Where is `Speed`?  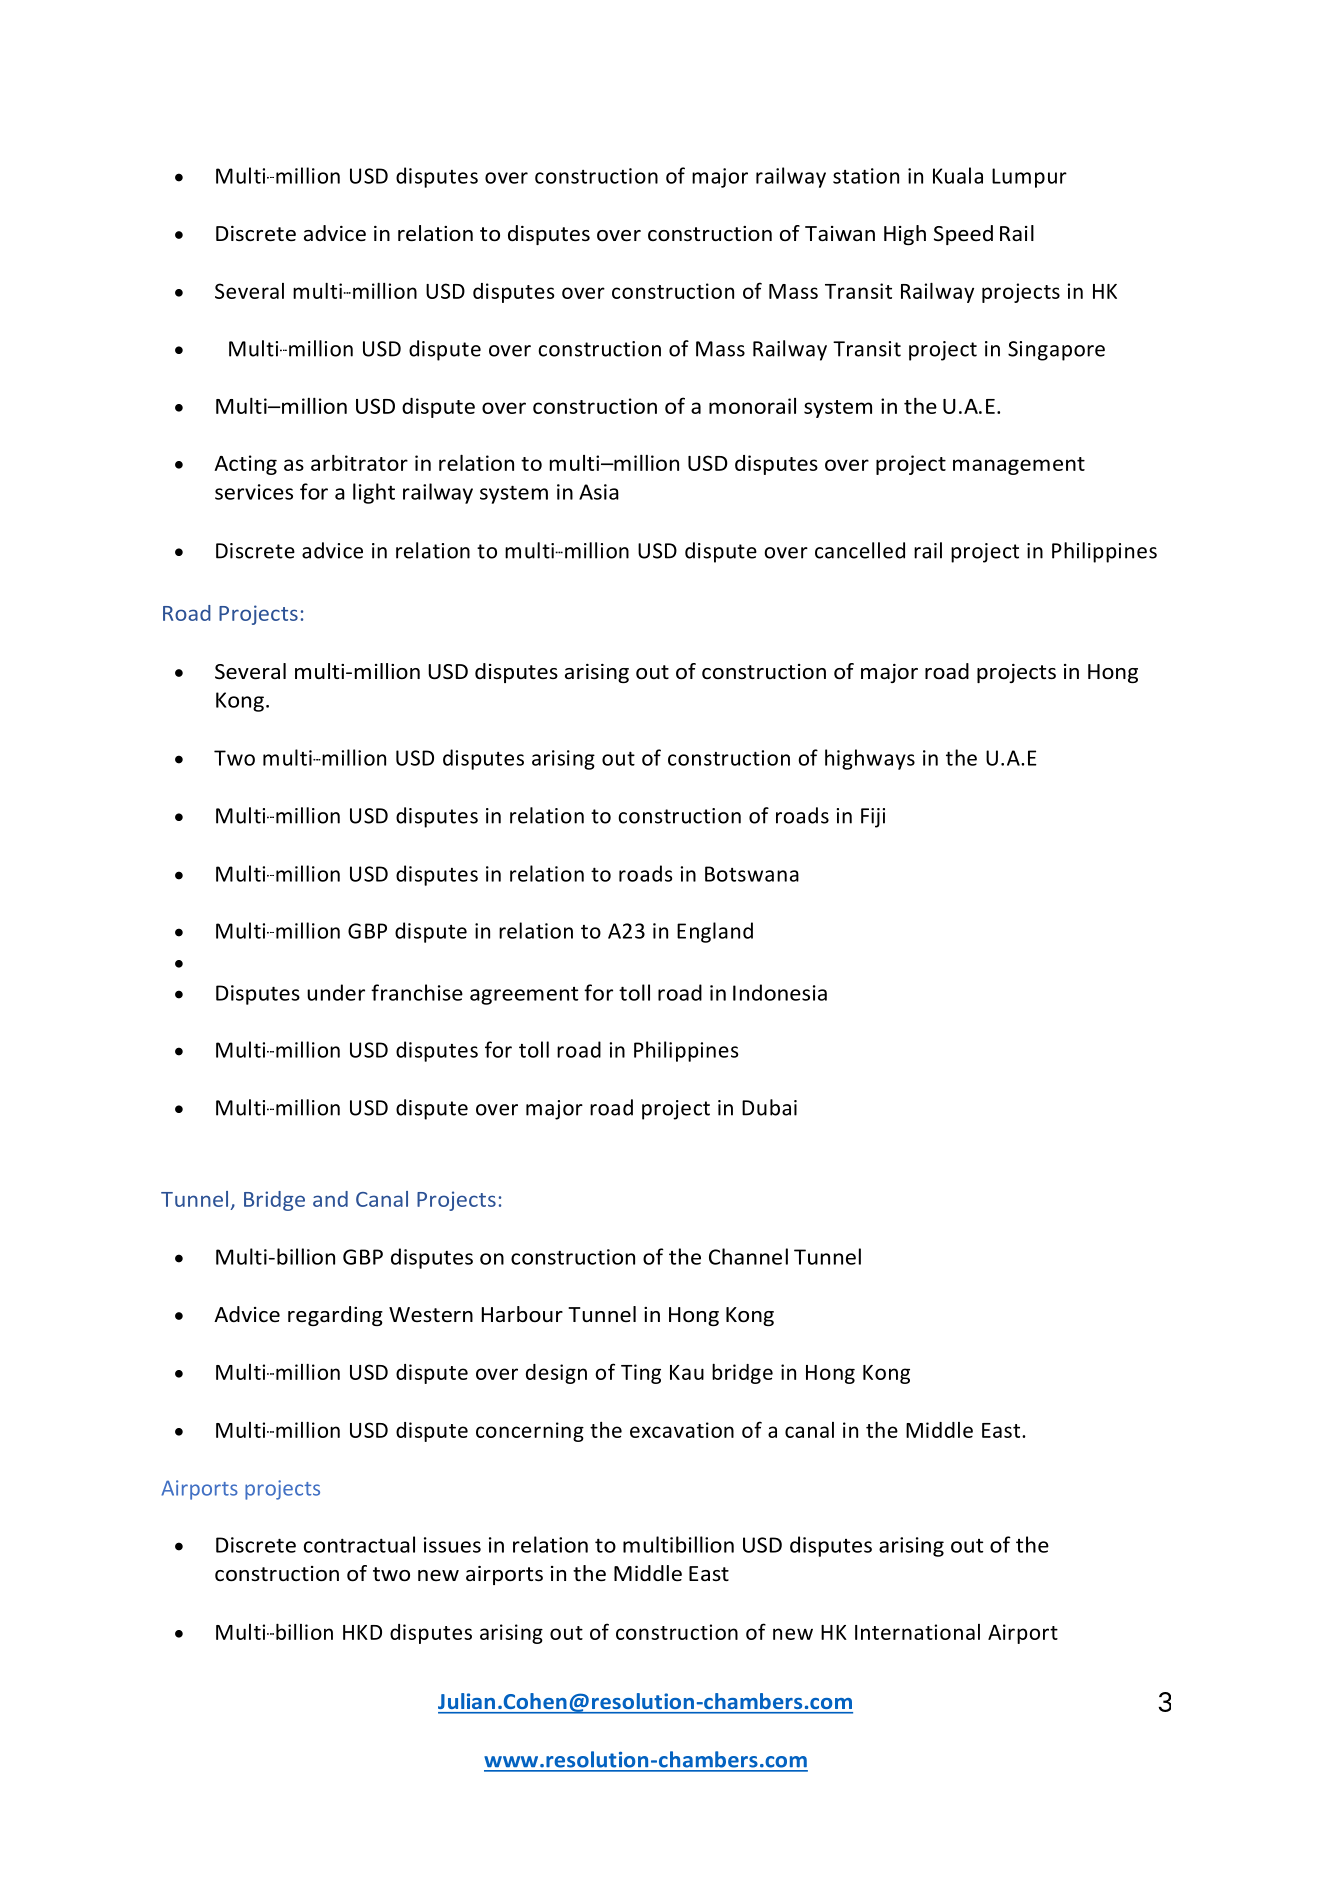
Speed is located at coordinates (963, 235).
